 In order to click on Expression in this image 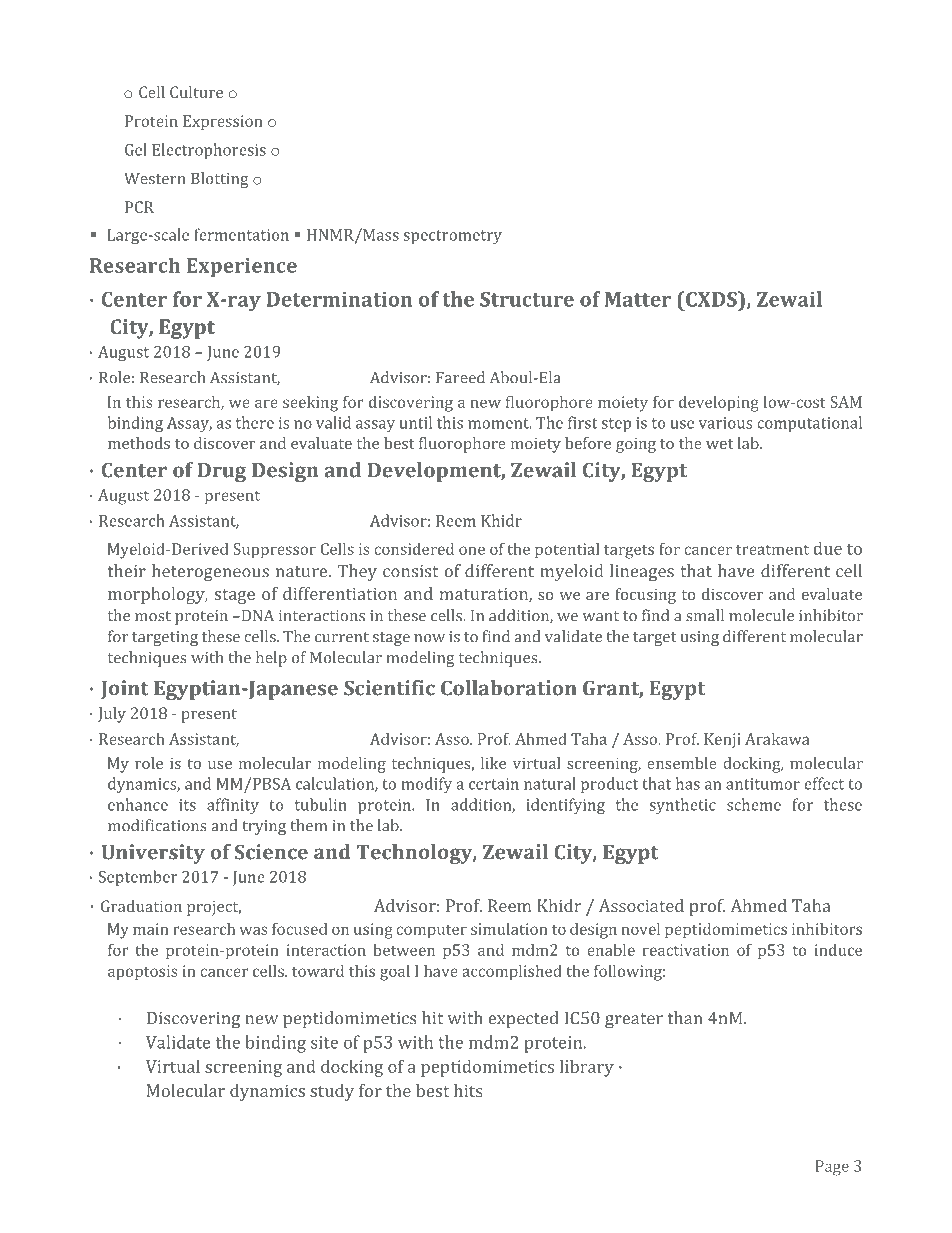, I will do `click(222, 123)`.
